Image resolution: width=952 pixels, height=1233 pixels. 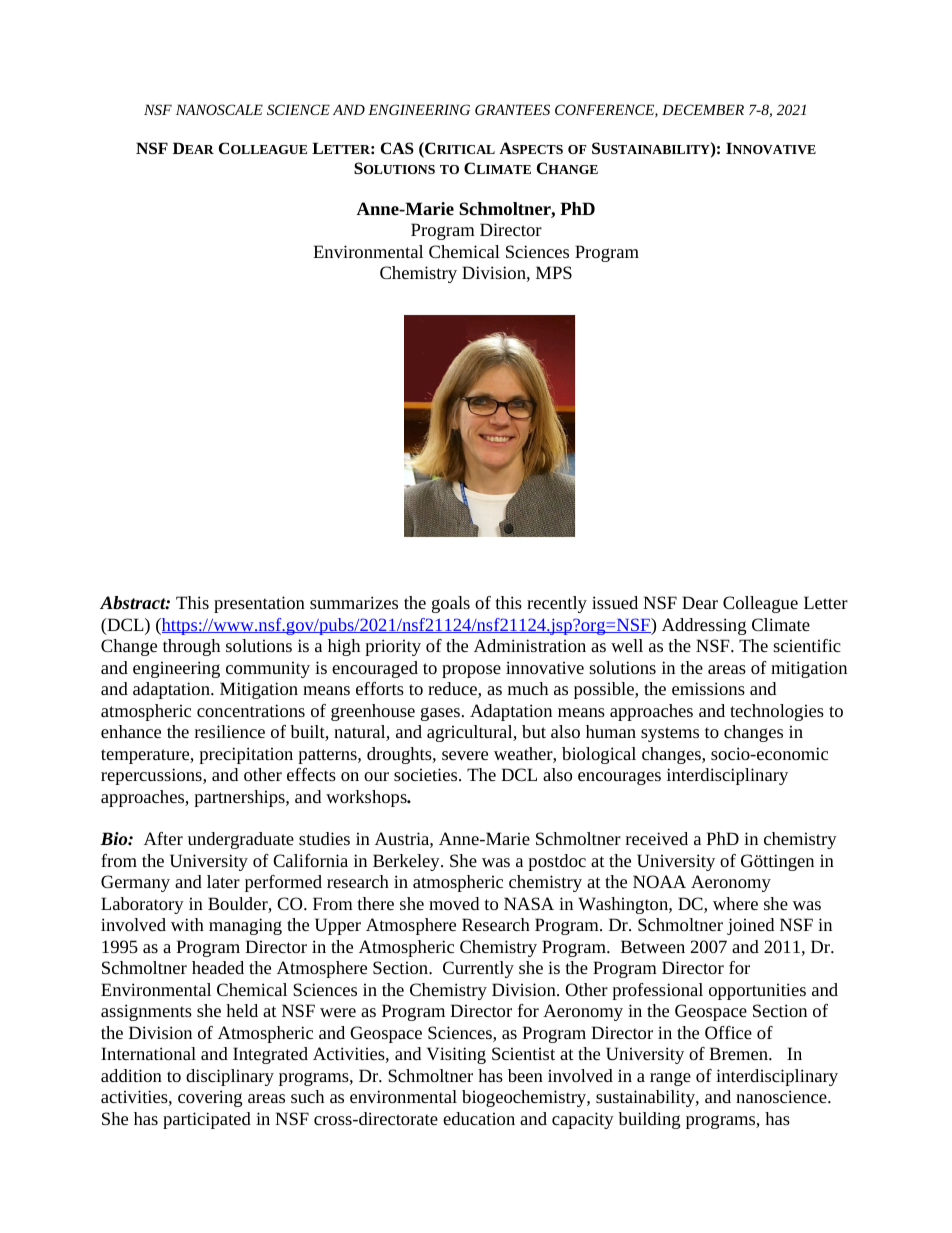 I want to click on NANOSCALE, so click(x=219, y=109).
